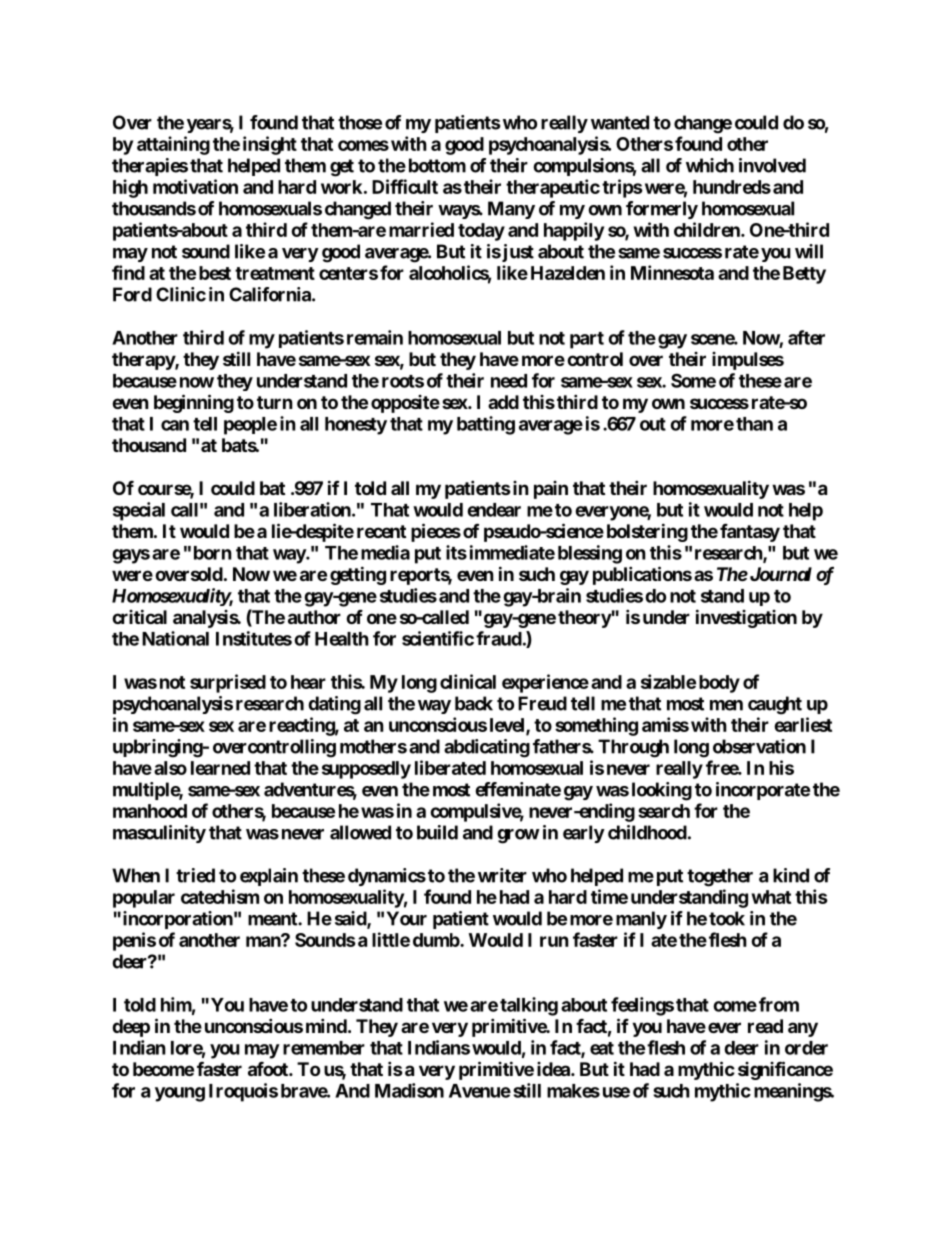 The height and width of the page is (1233, 952). I want to click on fraud, so click(499, 638).
